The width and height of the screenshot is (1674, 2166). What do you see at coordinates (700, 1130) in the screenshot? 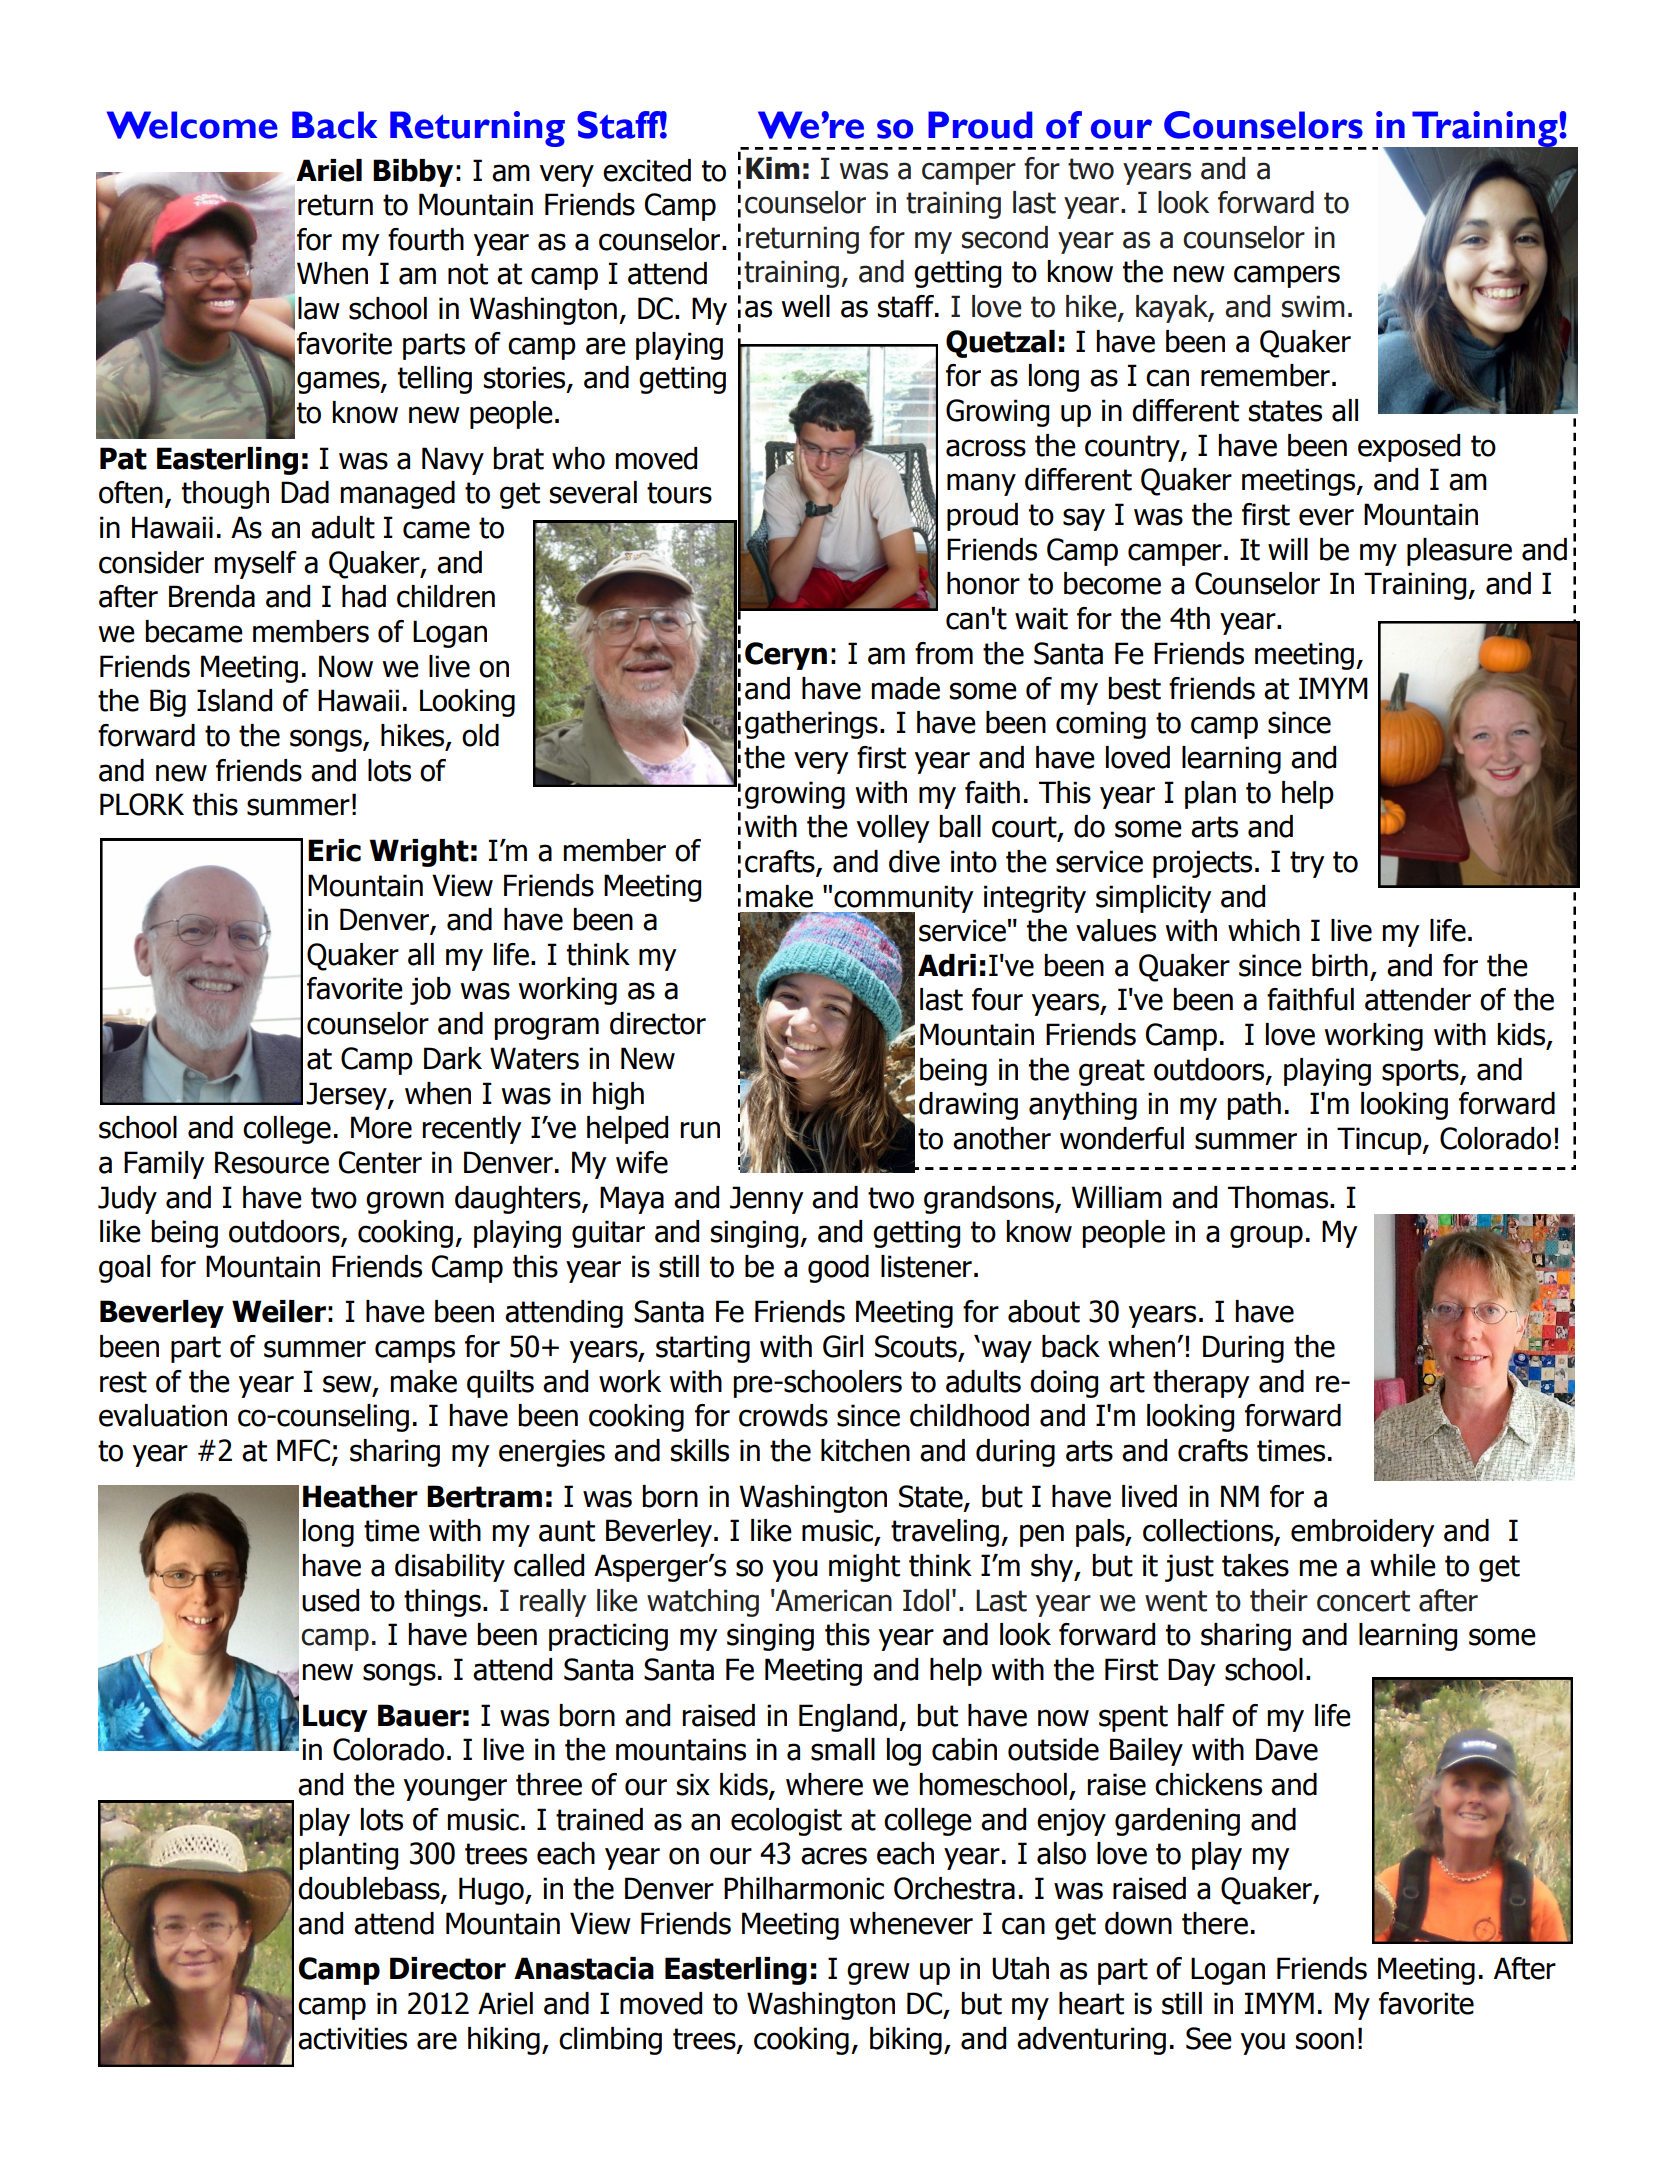
I see `run` at bounding box center [700, 1130].
